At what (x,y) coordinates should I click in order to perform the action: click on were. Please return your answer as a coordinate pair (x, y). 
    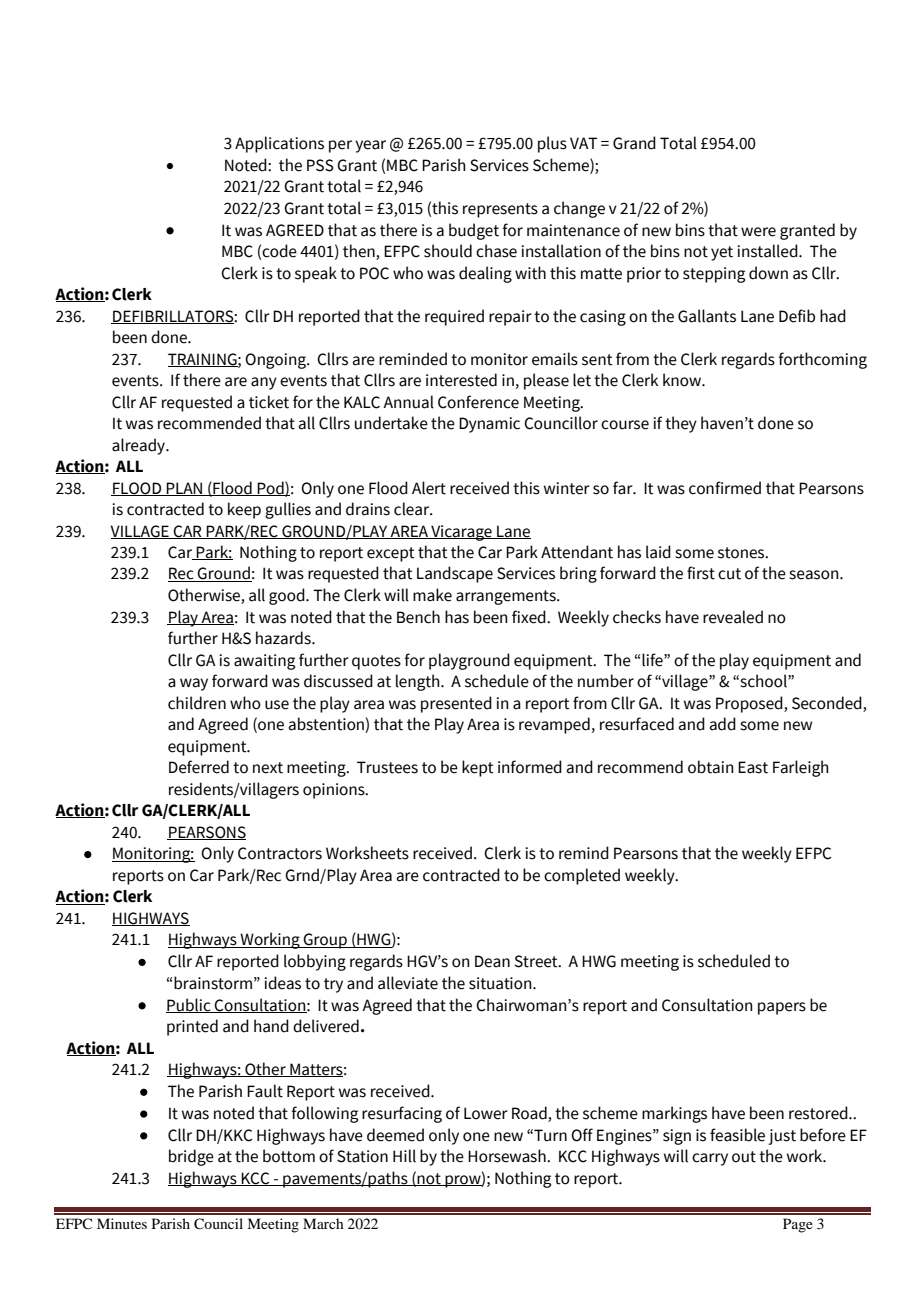
    Looking at the image, I should click on (758, 232).
